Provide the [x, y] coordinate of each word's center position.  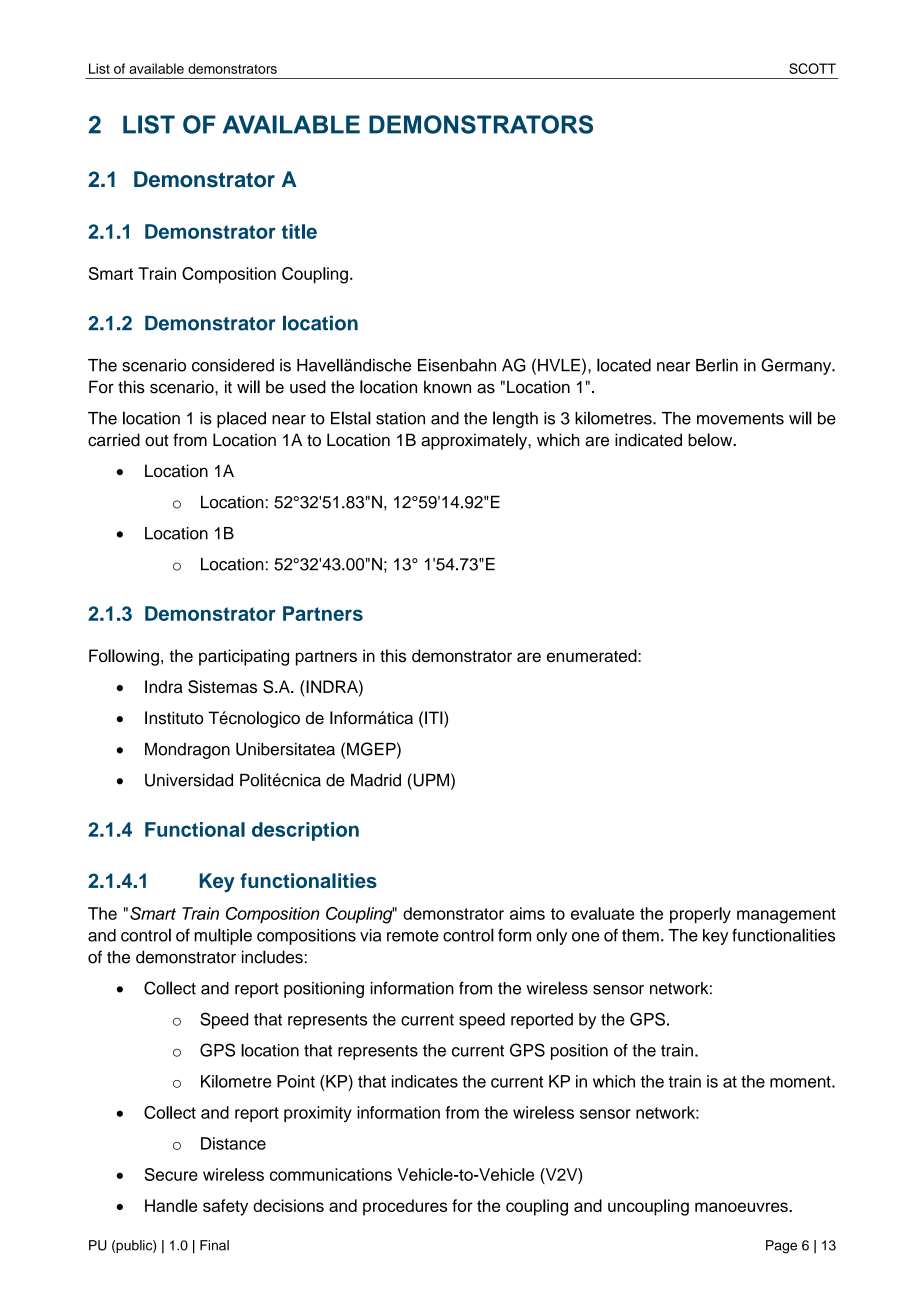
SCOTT [812, 68]
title [299, 231]
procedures [405, 1207]
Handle [171, 1205]
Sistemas [222, 687]
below [711, 440]
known [447, 387]
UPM [430, 780]
